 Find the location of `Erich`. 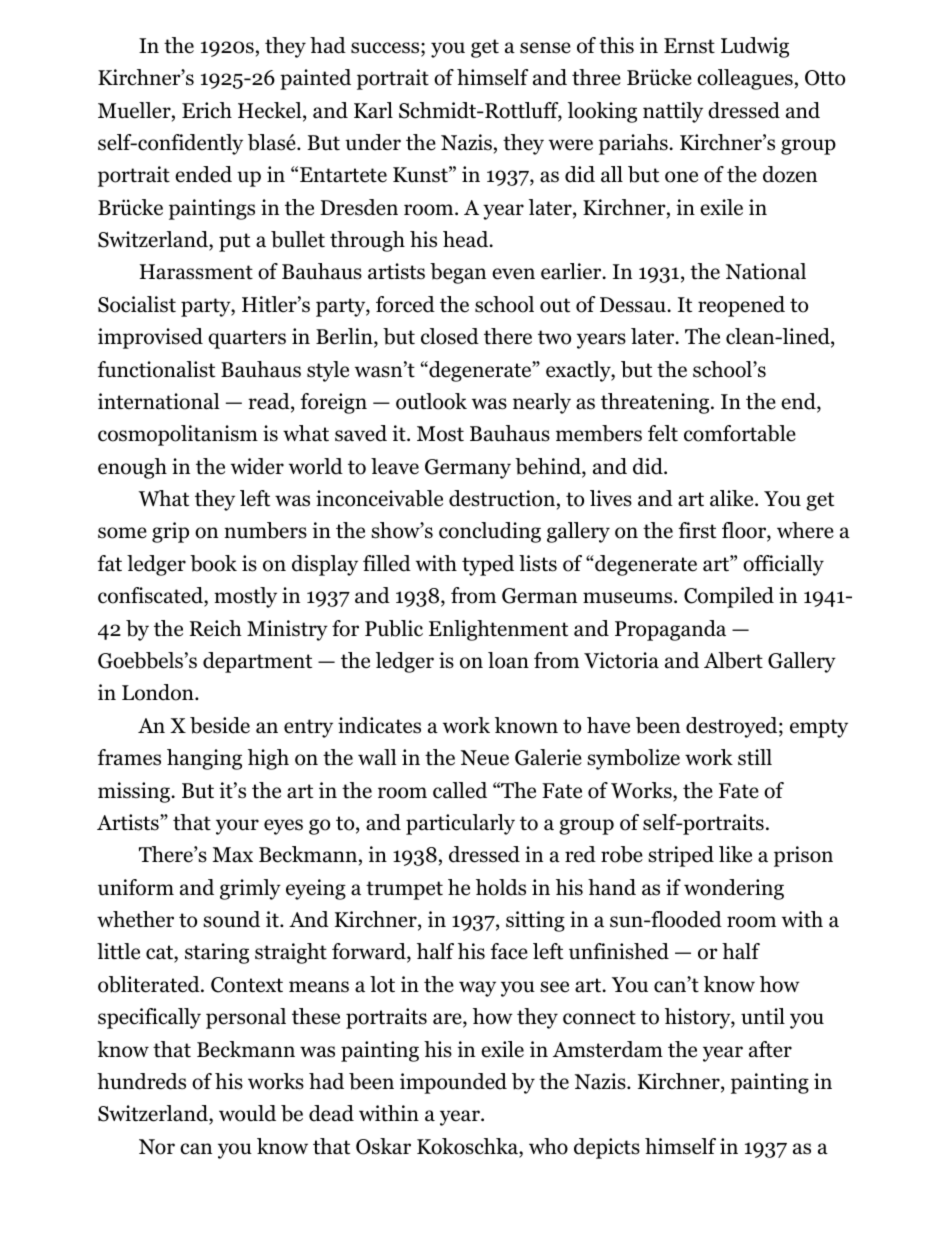

Erich is located at coordinates (207, 110).
